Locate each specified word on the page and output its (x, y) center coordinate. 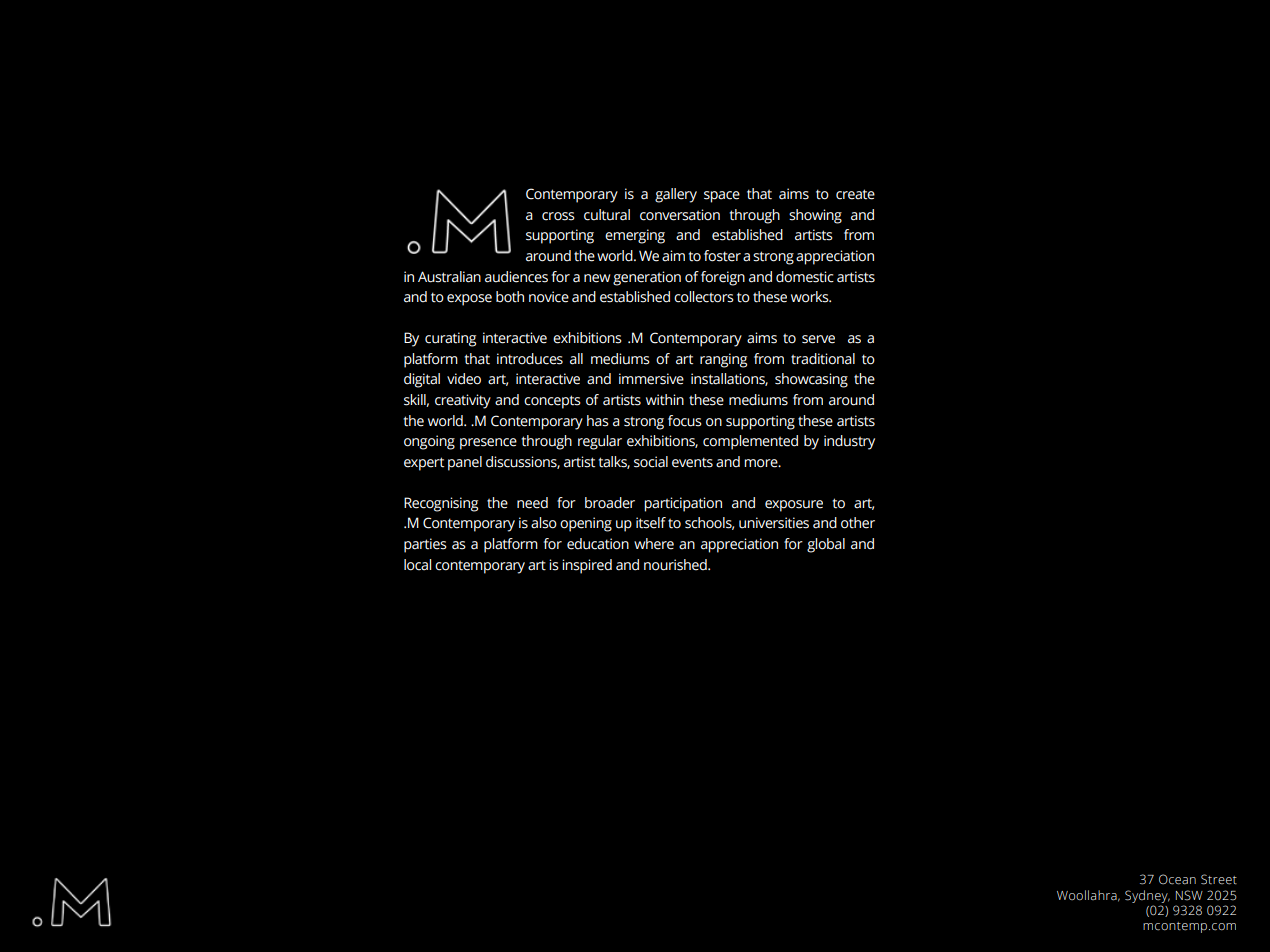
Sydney (1147, 896)
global (826, 545)
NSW (1189, 895)
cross (558, 216)
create (855, 194)
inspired (587, 566)
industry (849, 442)
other (858, 523)
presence (488, 444)
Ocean (1177, 879)
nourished (676, 565)
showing (815, 216)
